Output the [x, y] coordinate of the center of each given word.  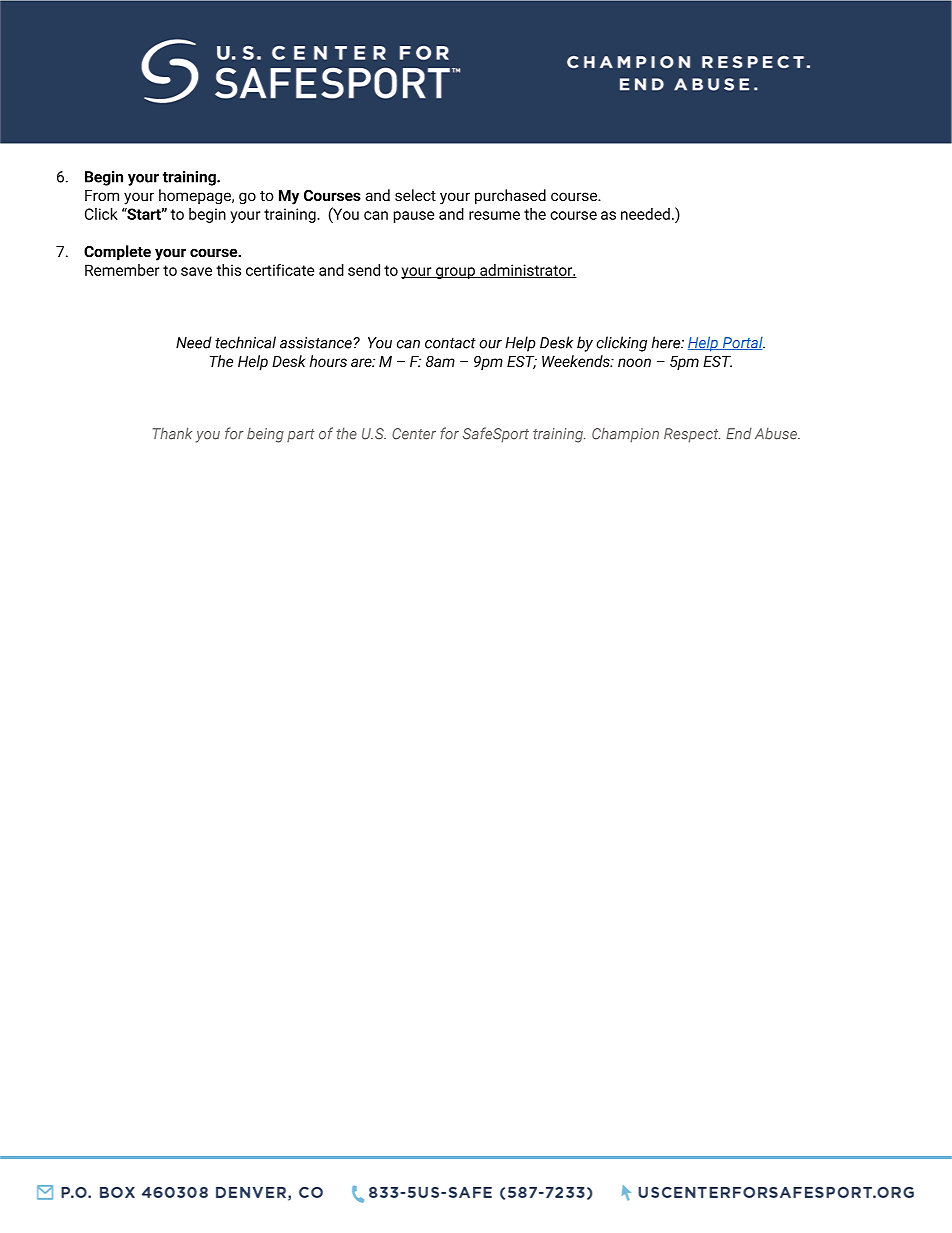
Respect [692, 435]
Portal [742, 343]
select [415, 195]
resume [494, 215]
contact [450, 343]
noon [634, 362]
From [102, 195]
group [455, 273]
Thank [172, 433]
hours [328, 361]
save [196, 271]
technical [245, 342]
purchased [510, 196]
